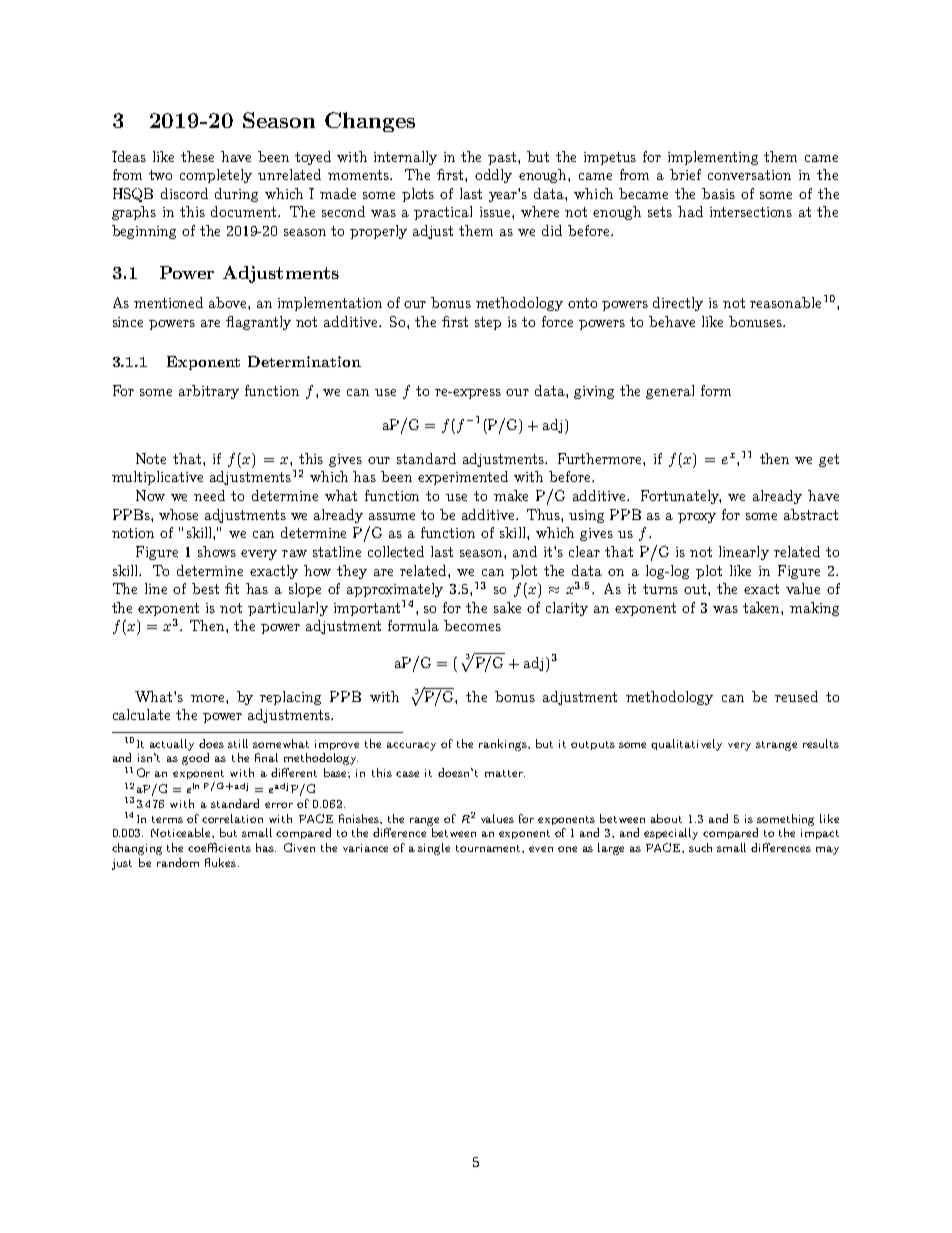 The image size is (952, 1233). What do you see at coordinates (209, 495) in the document?
I see `need` at bounding box center [209, 495].
